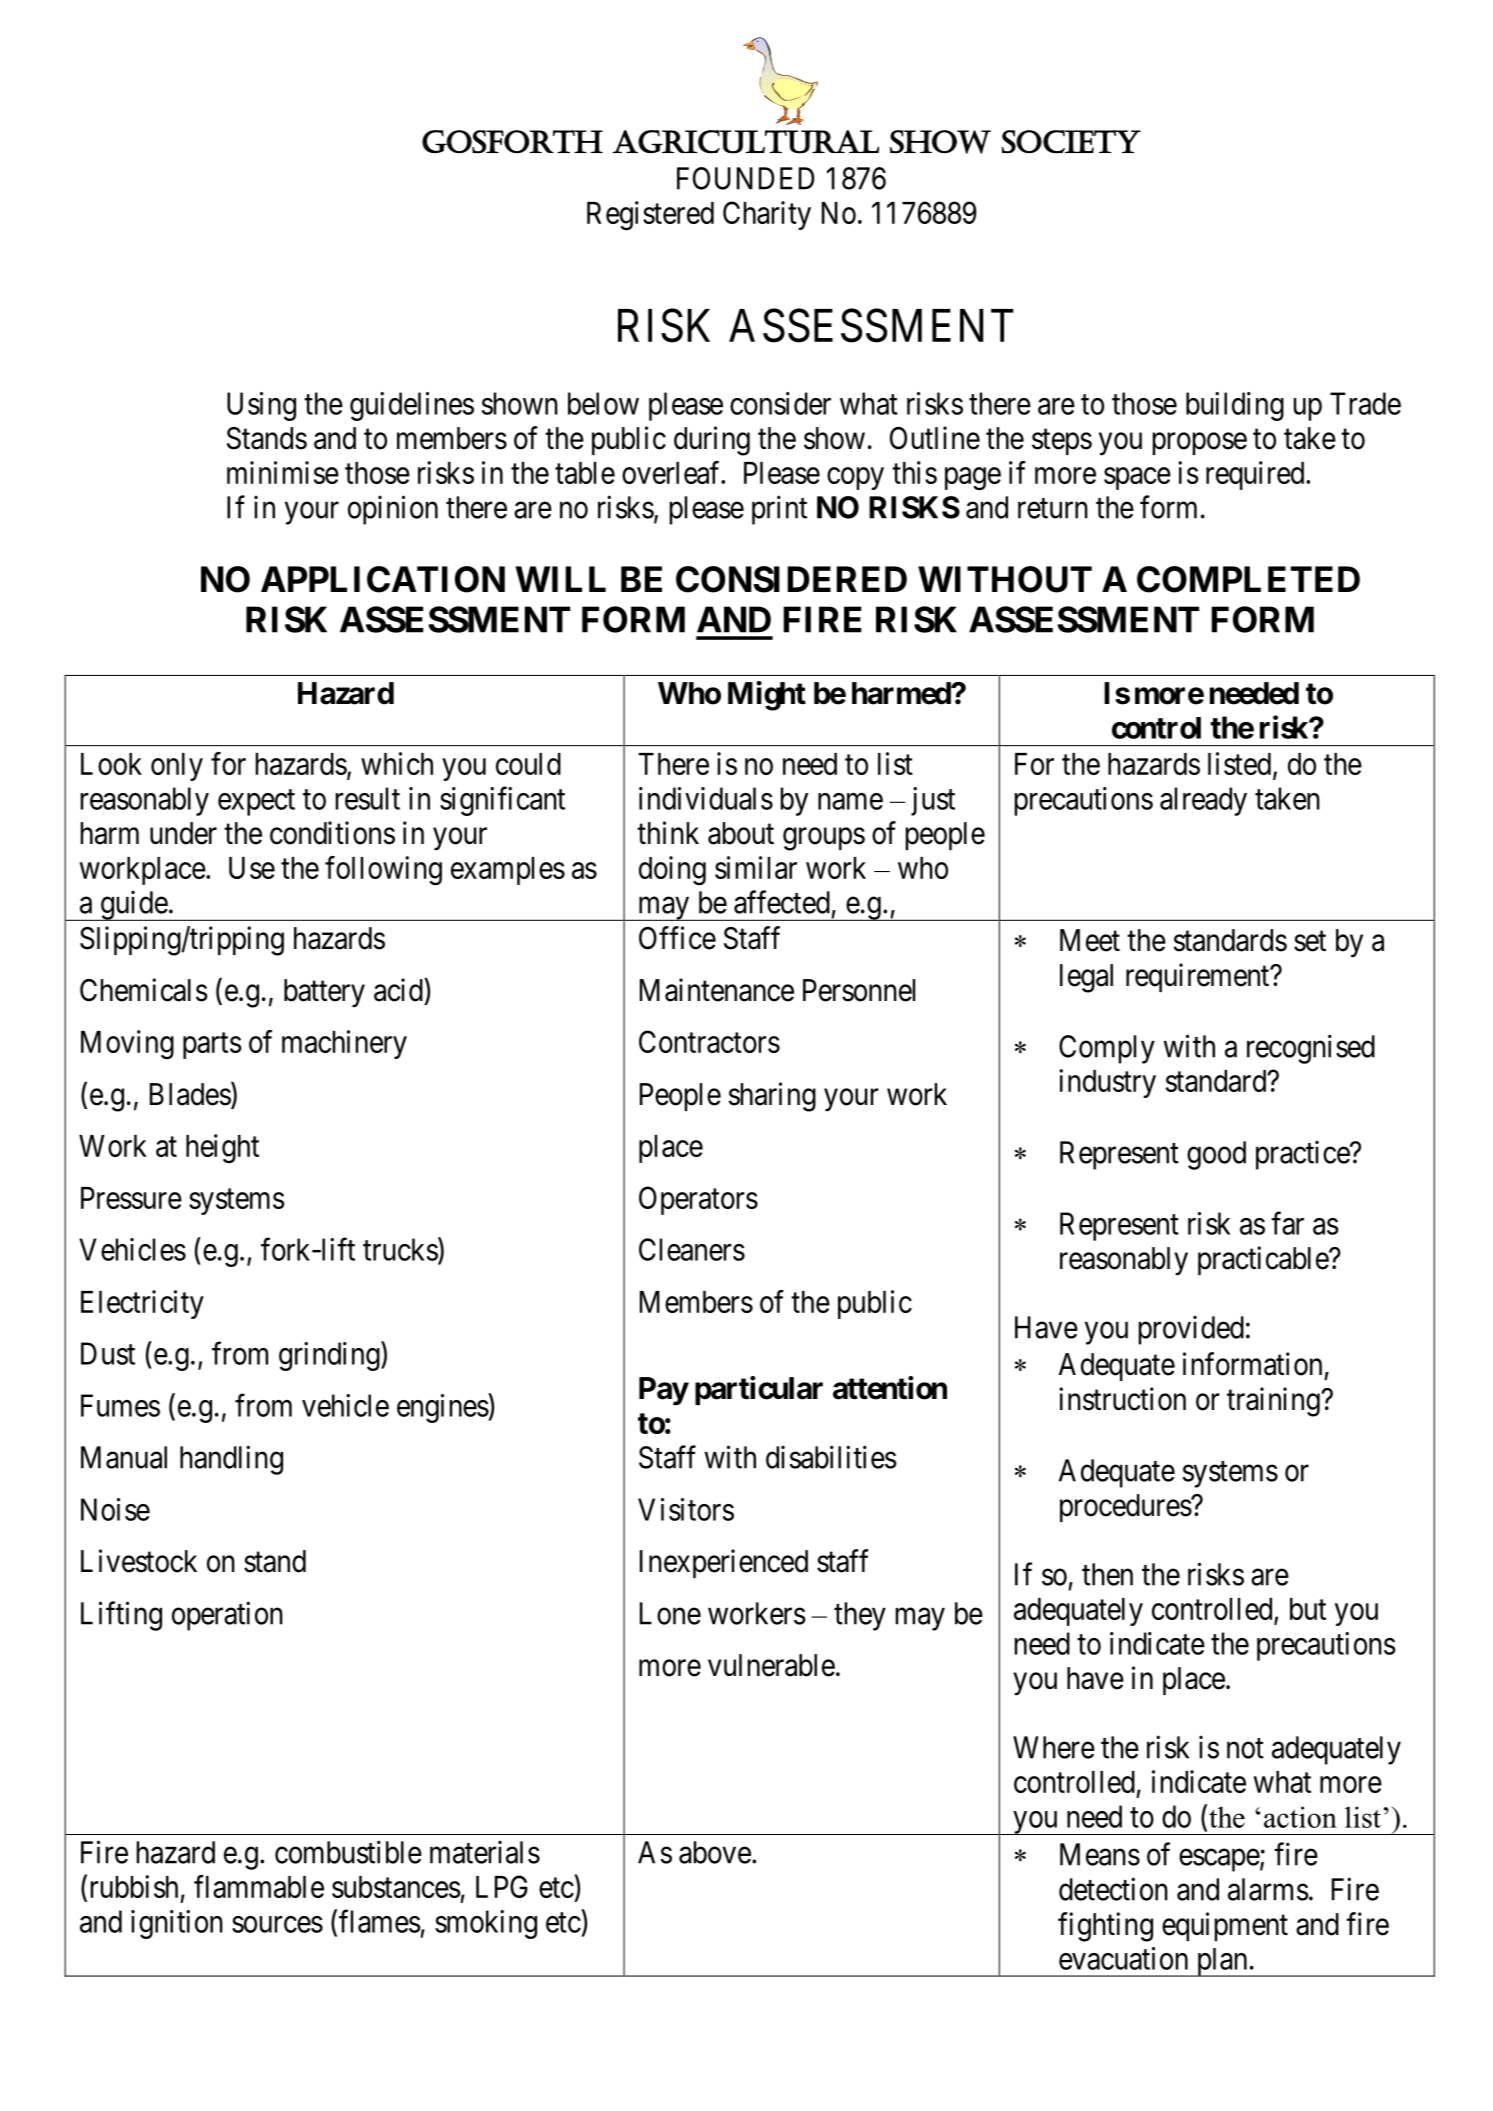 Image resolution: width=1493 pixels, height=2111 pixels. What do you see at coordinates (212, 1046) in the page?
I see `parts` at bounding box center [212, 1046].
